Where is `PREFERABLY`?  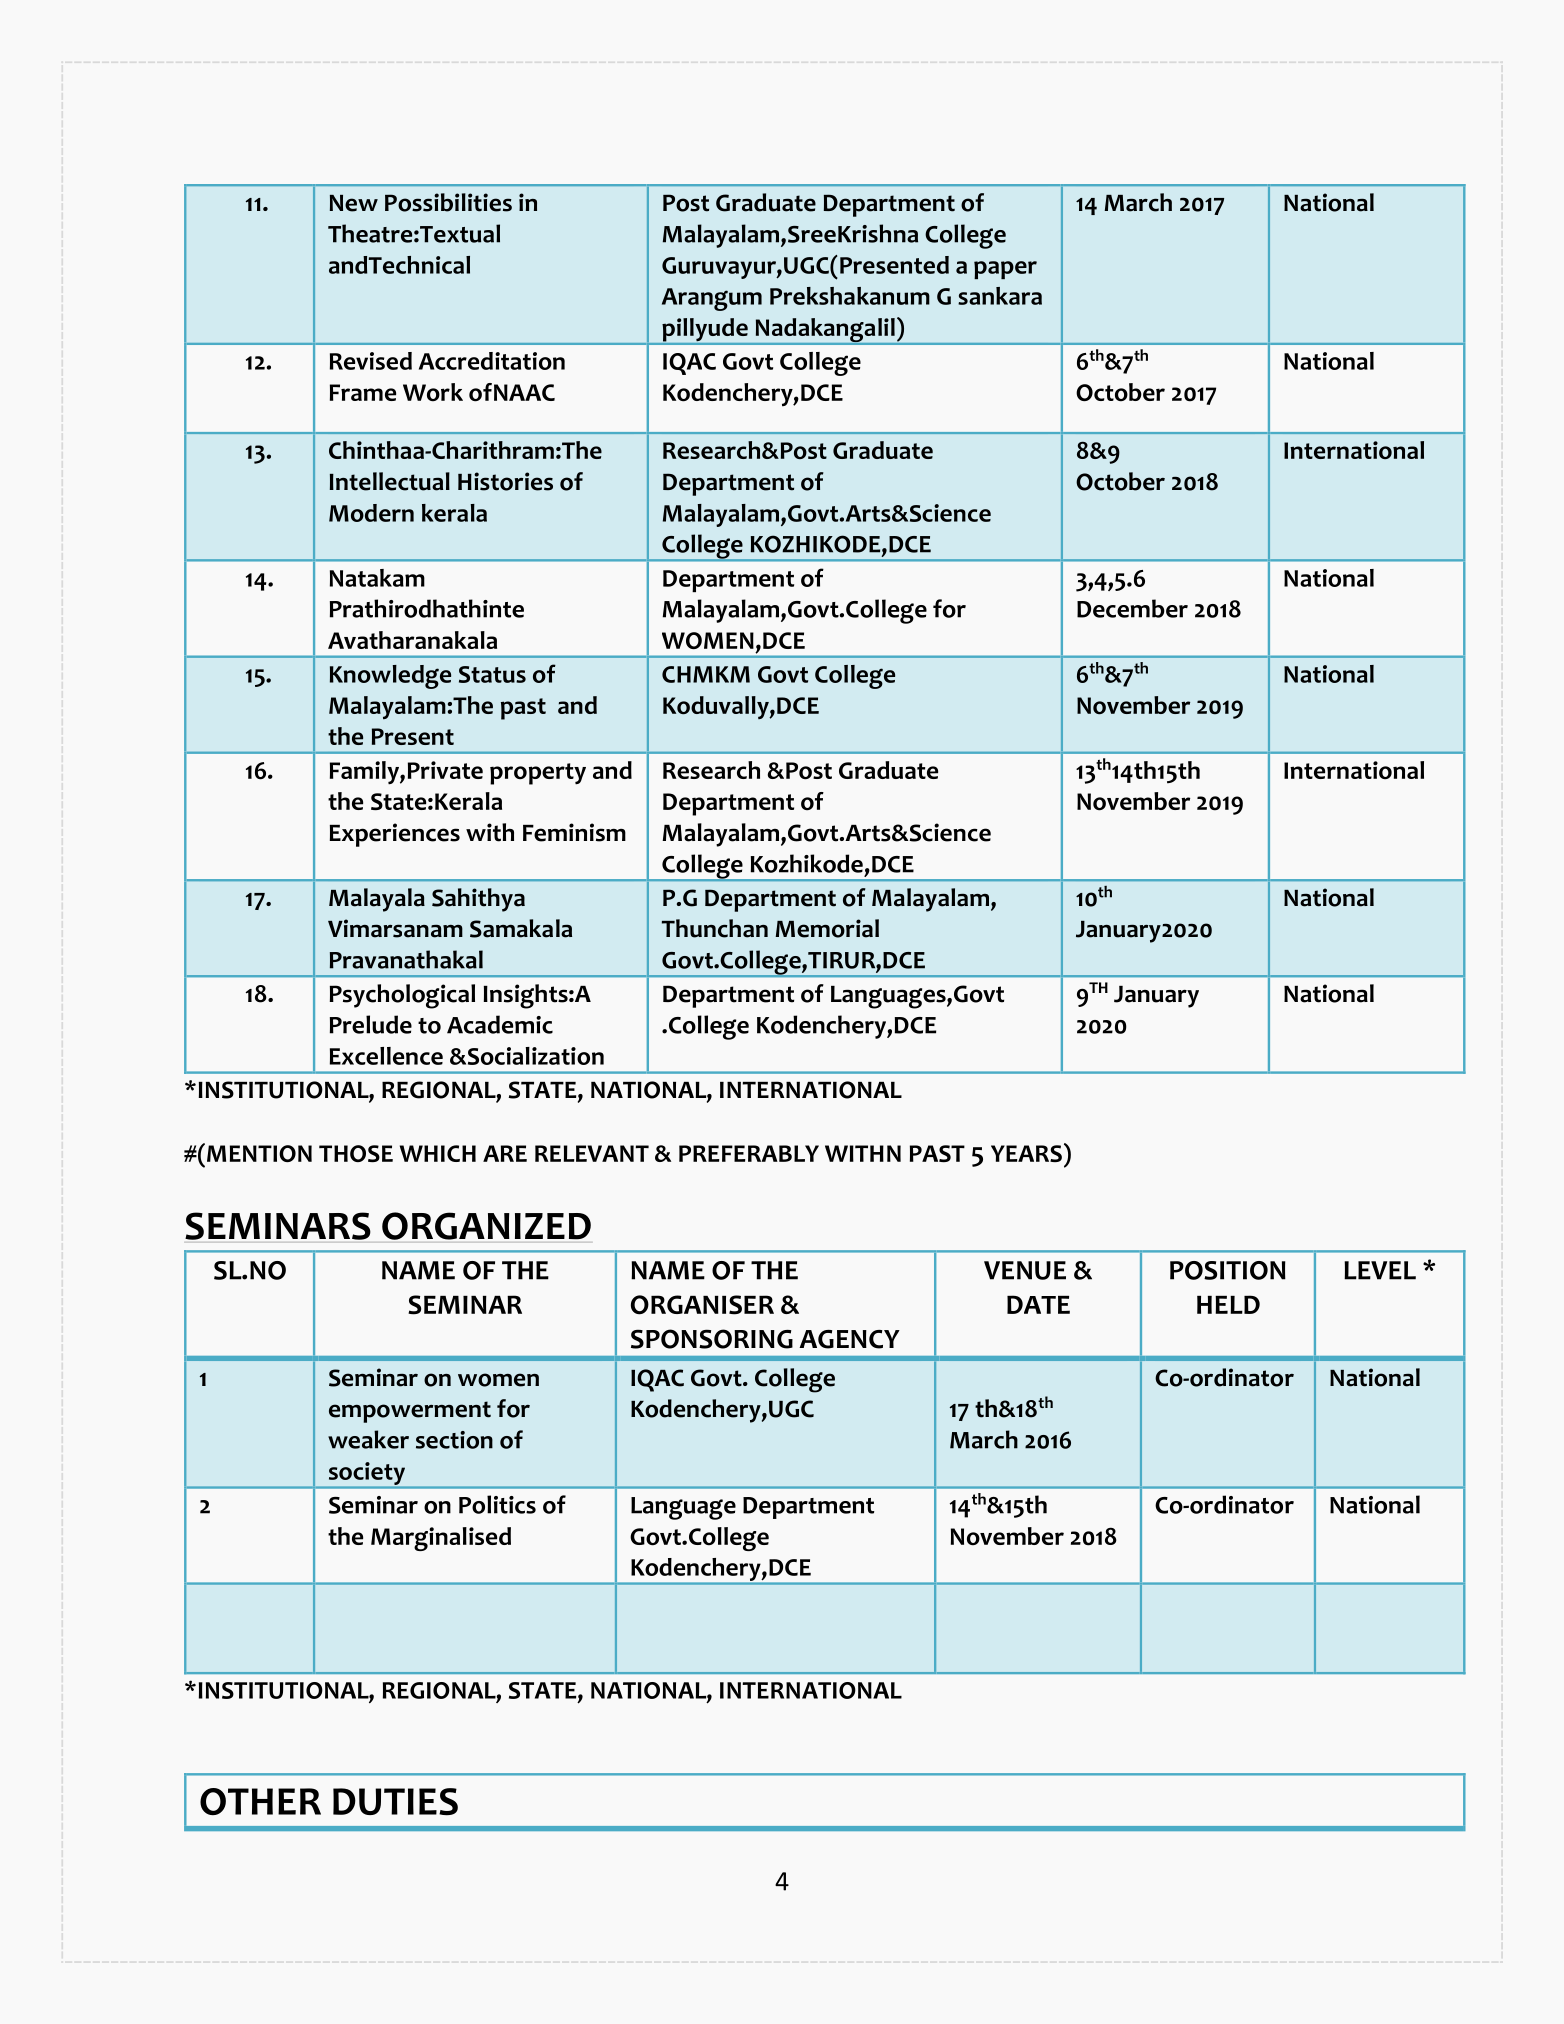 PREFERABLY is located at coordinates (749, 1153).
